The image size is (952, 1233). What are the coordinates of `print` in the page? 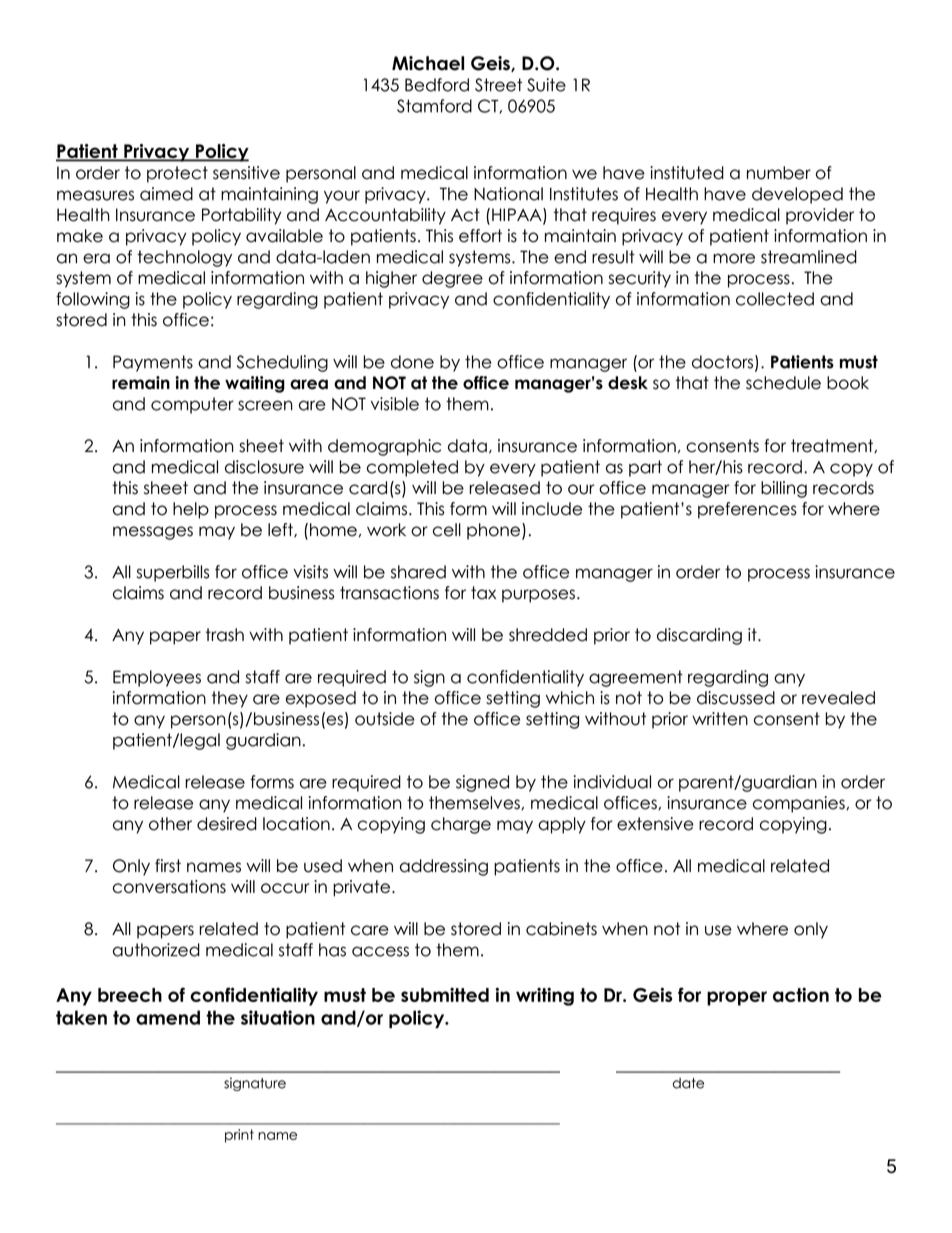 It's located at (239, 1136).
